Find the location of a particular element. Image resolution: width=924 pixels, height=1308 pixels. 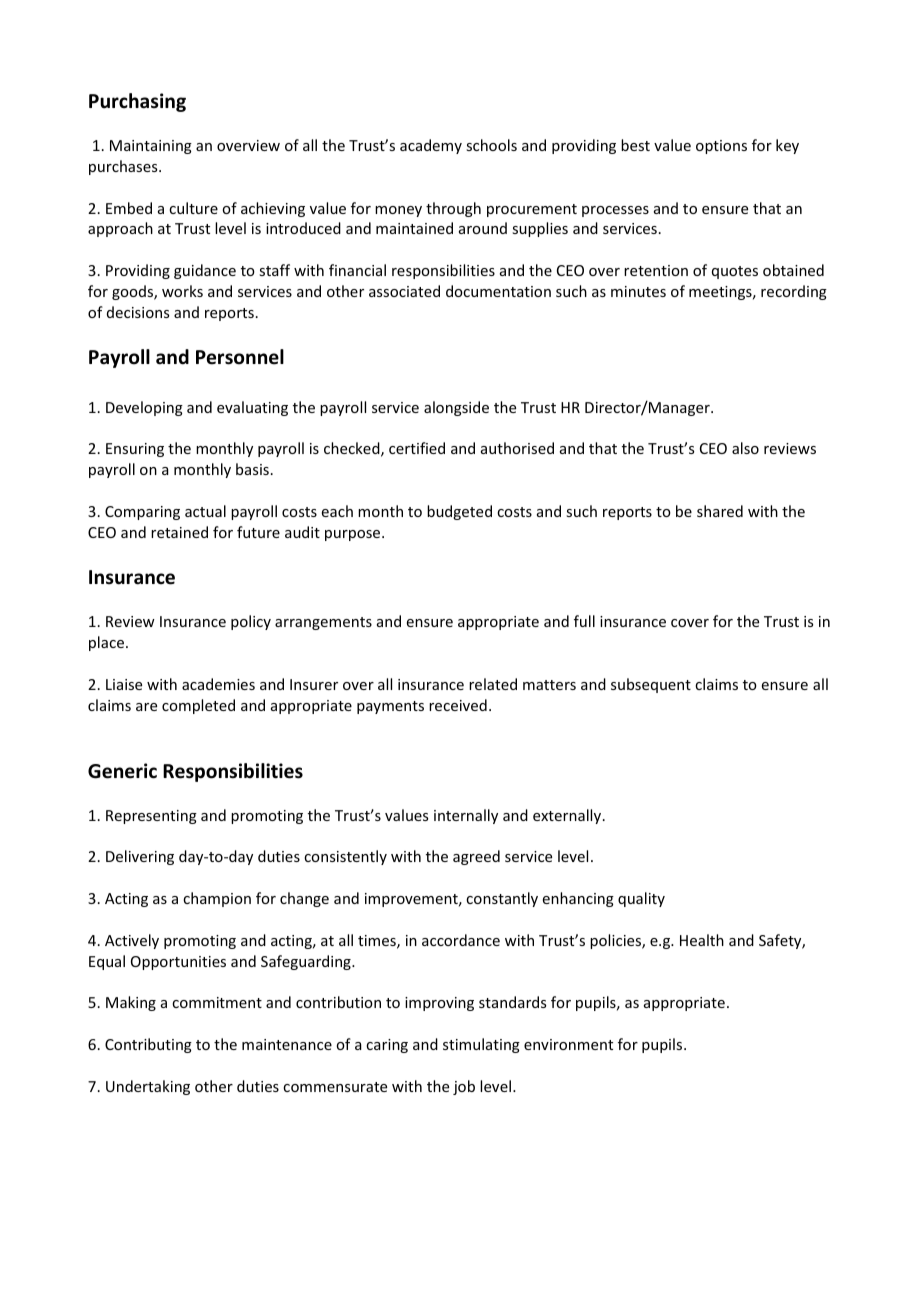

also is located at coordinates (745, 448).
